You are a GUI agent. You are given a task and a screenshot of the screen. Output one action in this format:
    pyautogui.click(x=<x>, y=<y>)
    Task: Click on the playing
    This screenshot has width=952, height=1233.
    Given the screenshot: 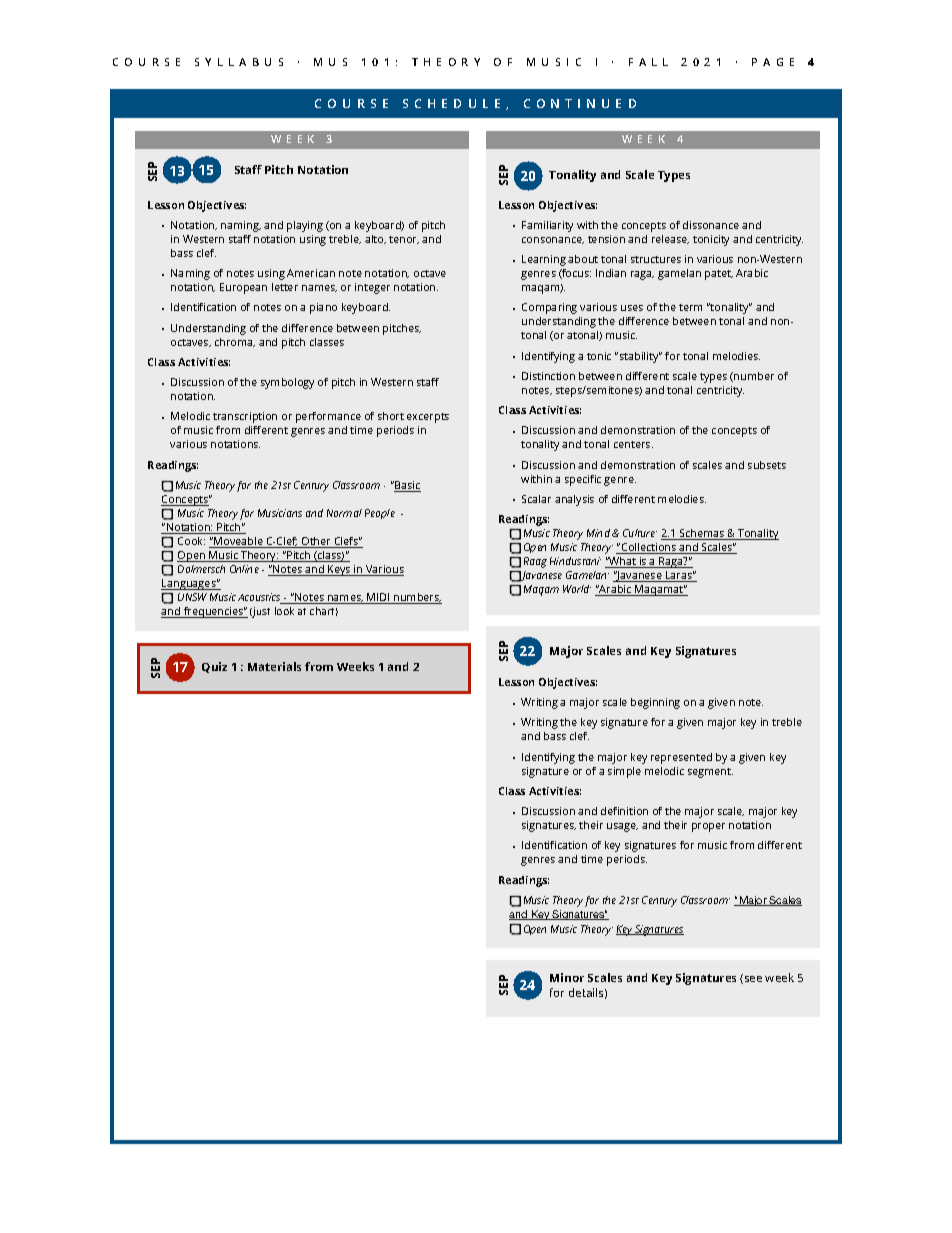 What is the action you would take?
    pyautogui.click(x=305, y=226)
